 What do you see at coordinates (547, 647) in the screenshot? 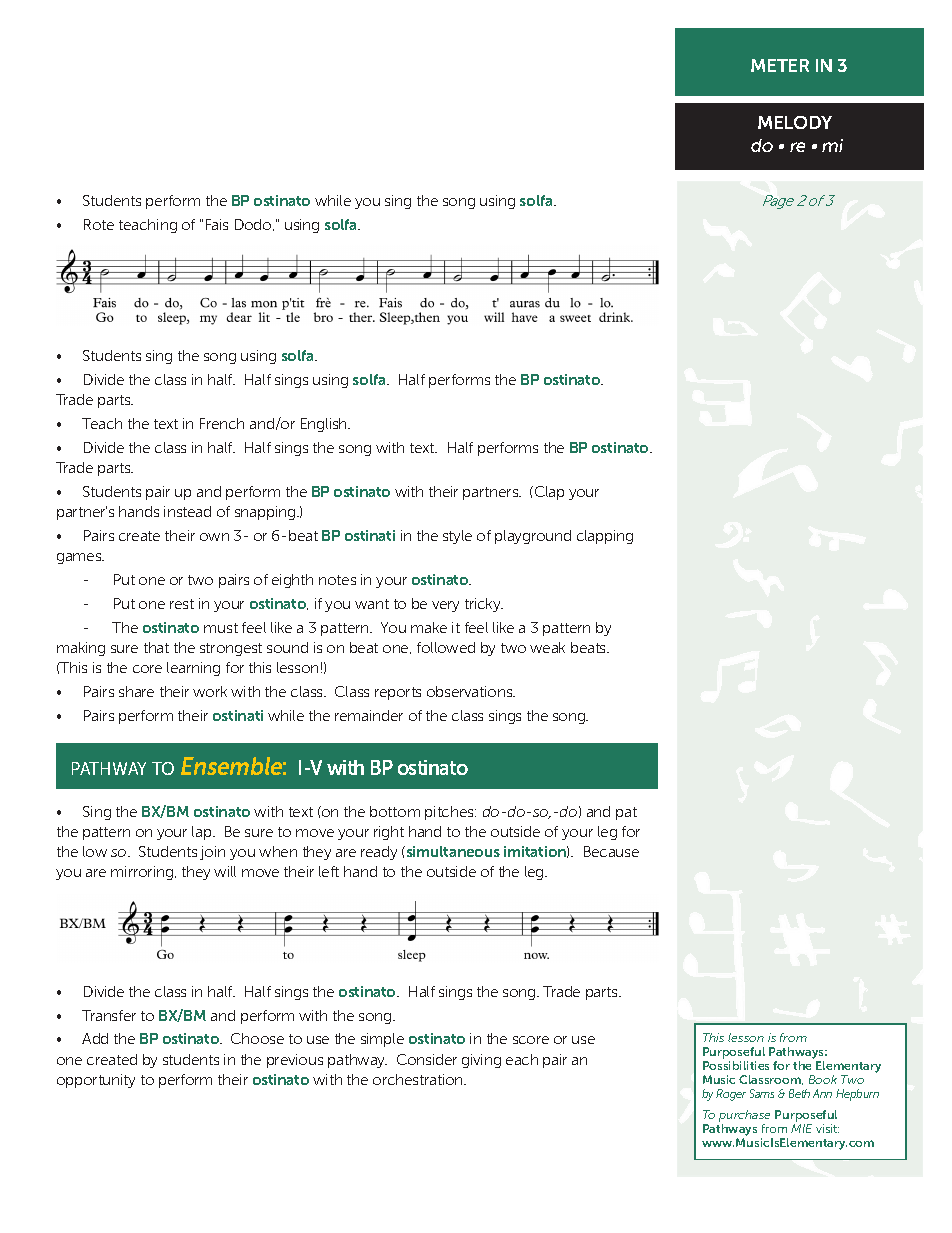
I see `weak` at bounding box center [547, 647].
